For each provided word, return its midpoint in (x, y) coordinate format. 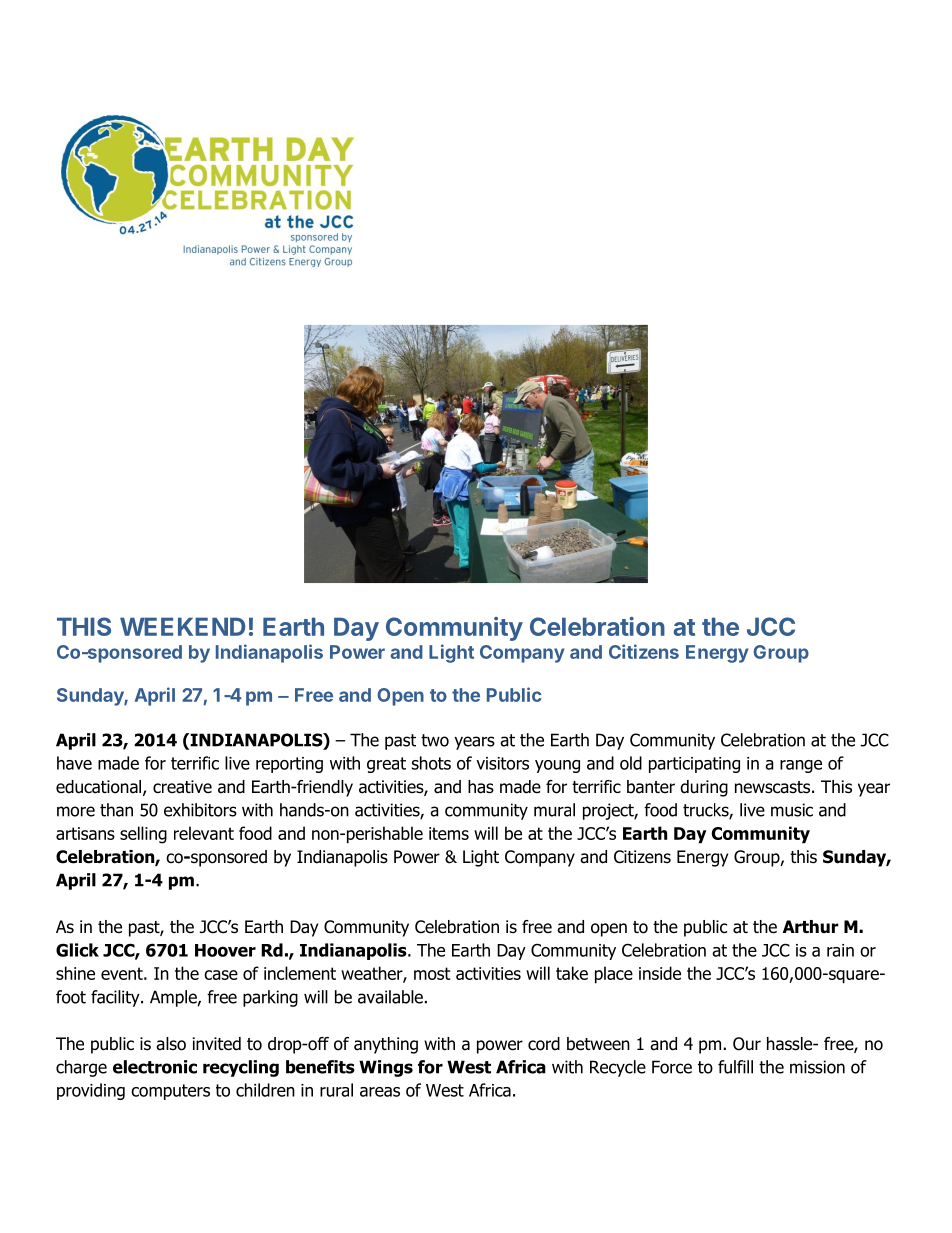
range (801, 766)
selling (143, 835)
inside (660, 973)
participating (694, 765)
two (435, 740)
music (792, 810)
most (432, 973)
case (221, 975)
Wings (386, 1068)
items (449, 833)
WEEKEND (182, 626)
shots (431, 763)
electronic (155, 1067)
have (74, 763)
